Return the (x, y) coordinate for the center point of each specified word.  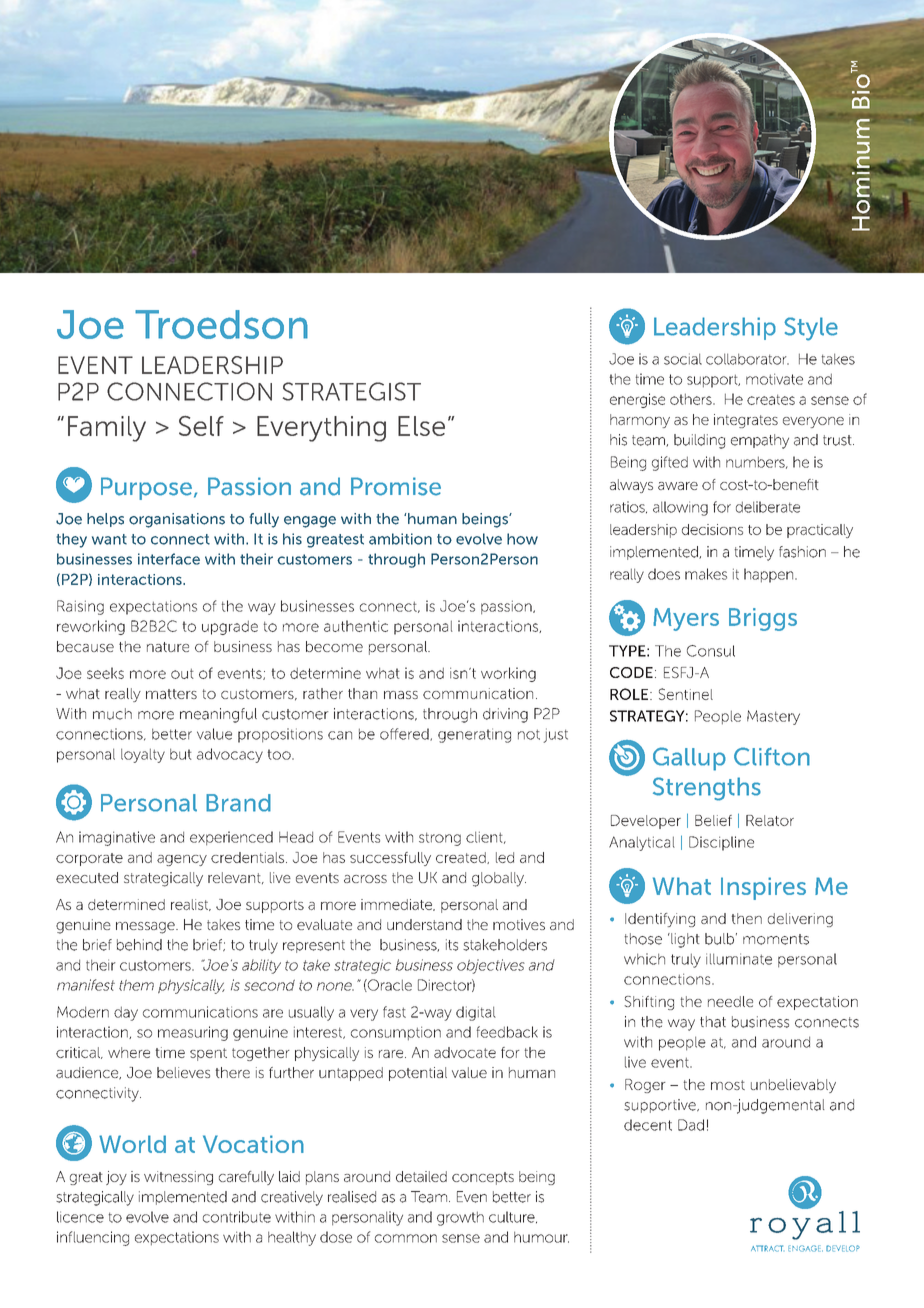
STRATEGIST (352, 391)
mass (401, 695)
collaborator (747, 359)
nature (168, 647)
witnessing (178, 1178)
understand (424, 924)
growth (460, 1218)
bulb (719, 939)
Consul (711, 651)
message (146, 928)
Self (201, 426)
